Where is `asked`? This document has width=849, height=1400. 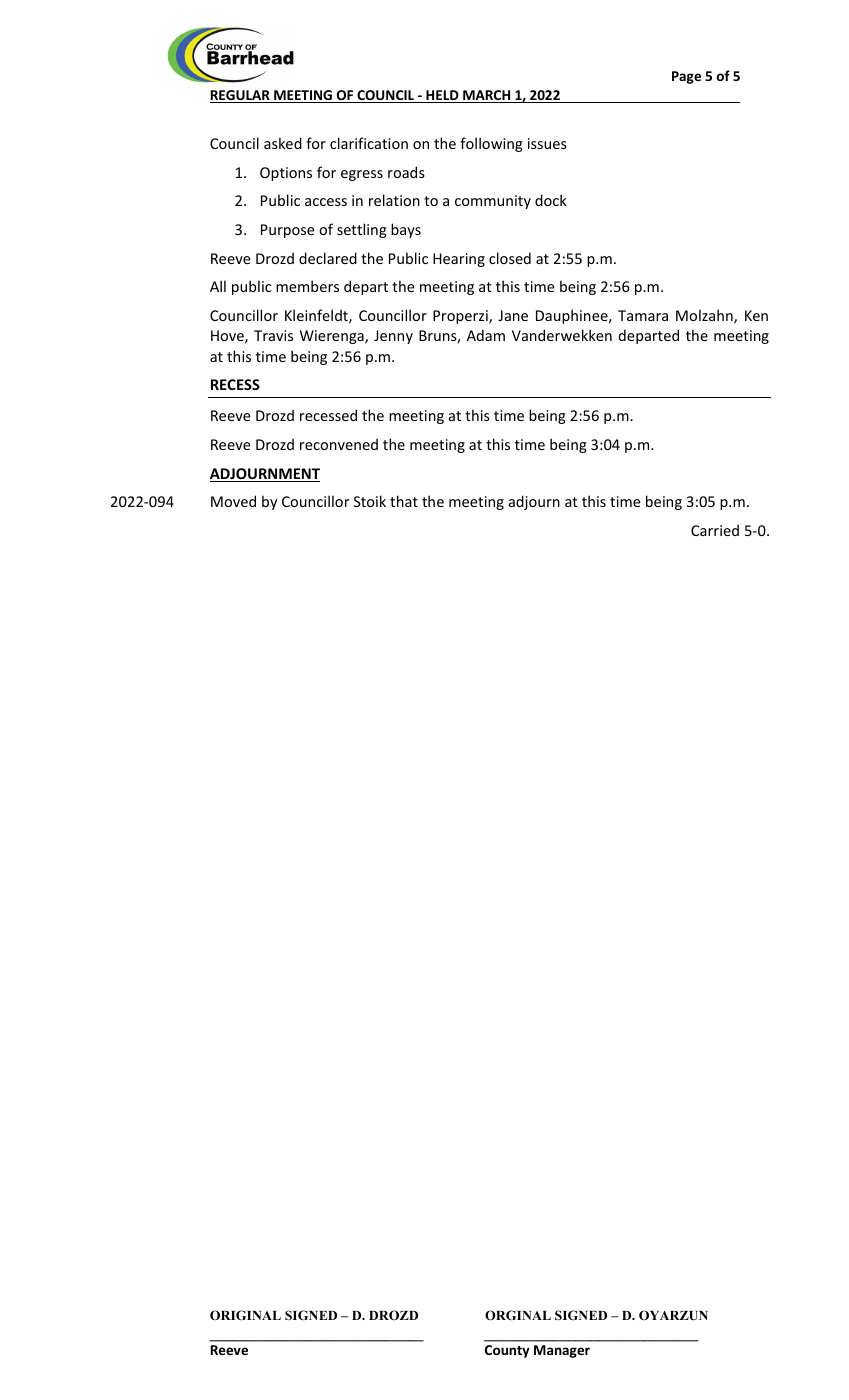 asked is located at coordinates (283, 143).
